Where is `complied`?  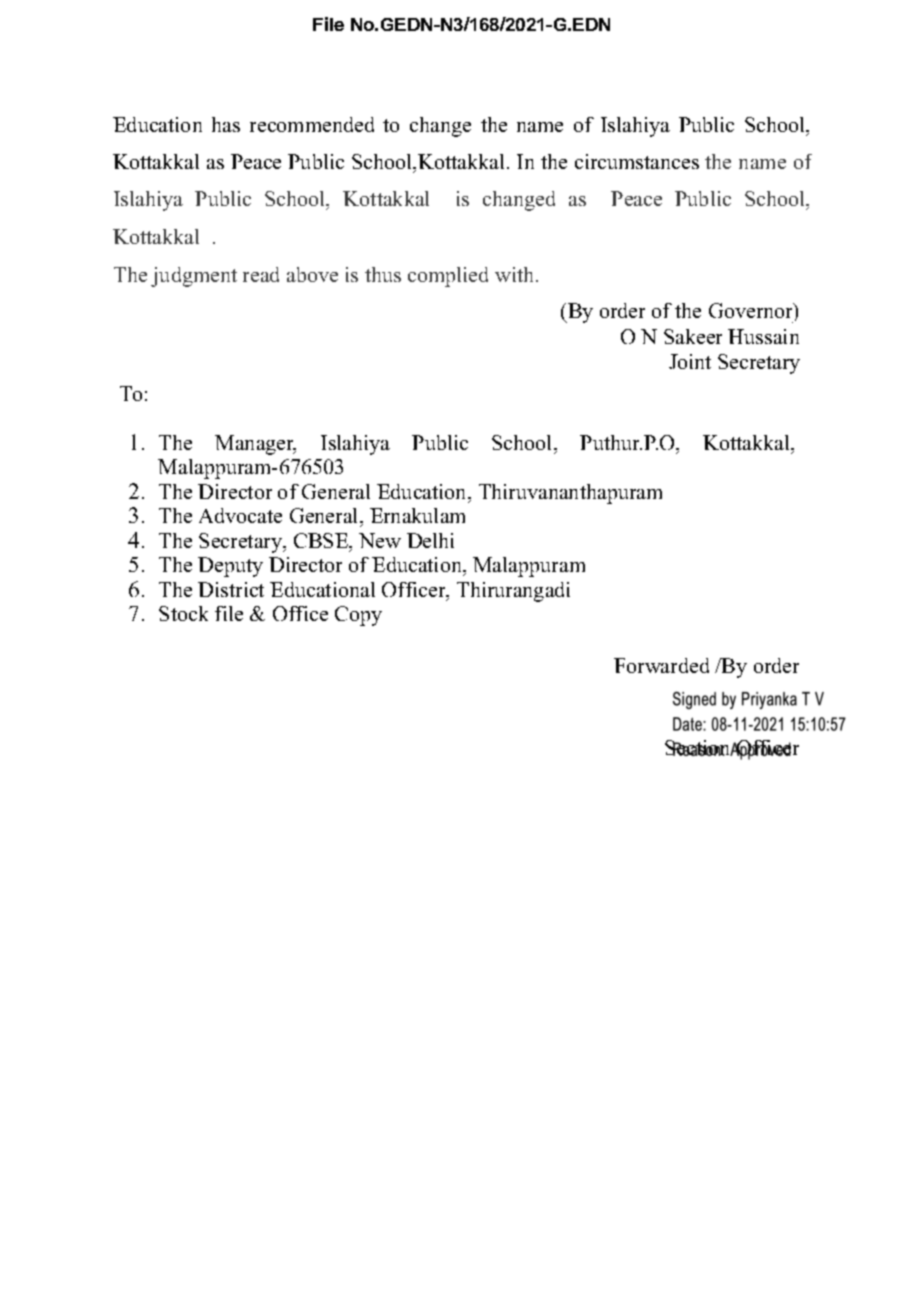 complied is located at coordinates (448, 277).
